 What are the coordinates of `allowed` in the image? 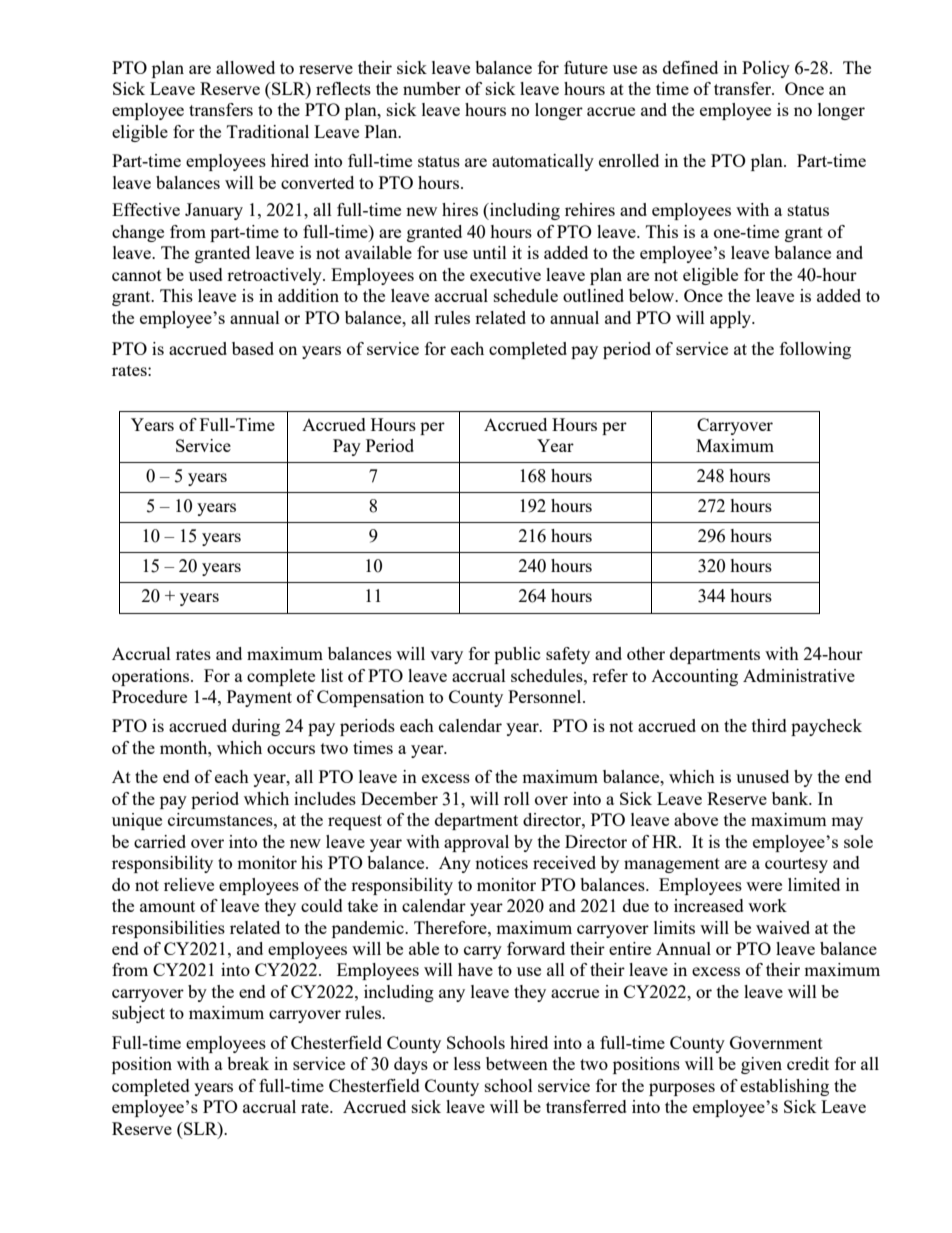 It's located at (245, 67).
